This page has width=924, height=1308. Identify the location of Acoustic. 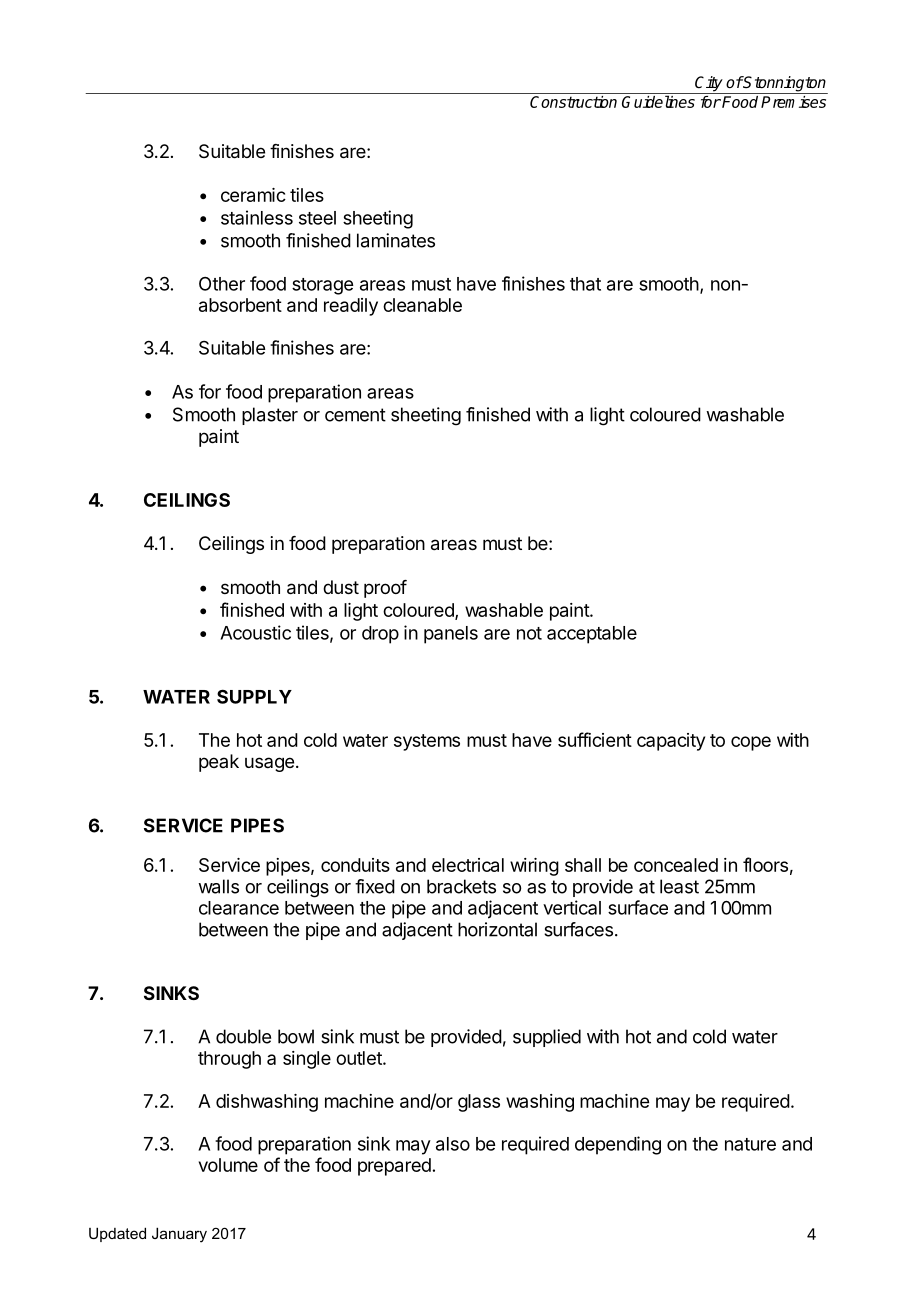
(255, 632).
